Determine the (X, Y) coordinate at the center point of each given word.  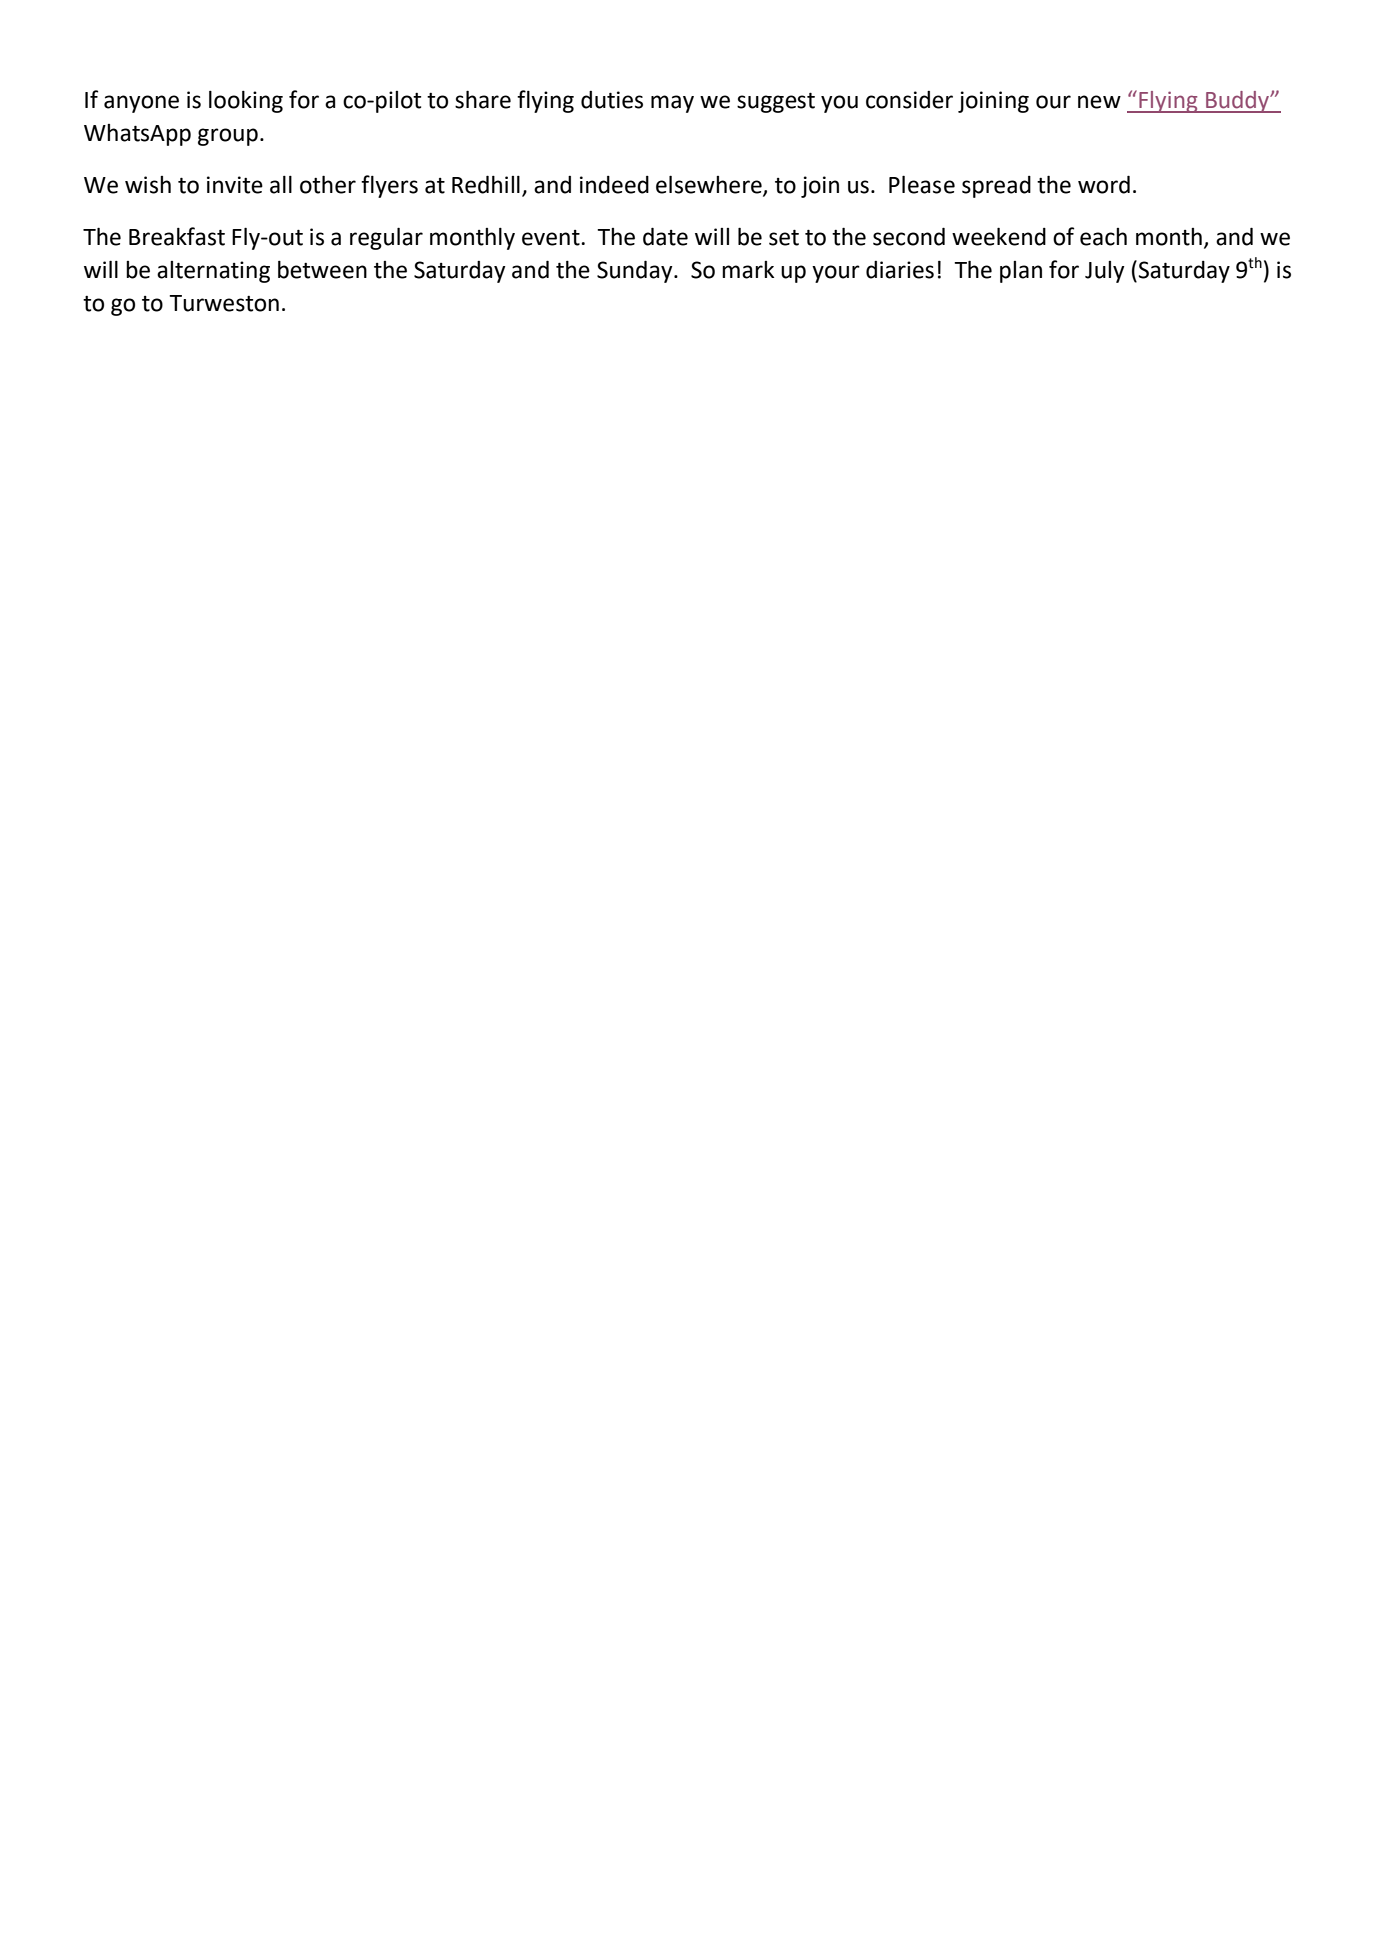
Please (922, 184)
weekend (999, 236)
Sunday (636, 271)
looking (246, 102)
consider (909, 100)
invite (235, 185)
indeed (614, 185)
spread (996, 187)
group (228, 137)
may (672, 104)
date (665, 236)
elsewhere (710, 185)
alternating (213, 272)
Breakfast (177, 236)
